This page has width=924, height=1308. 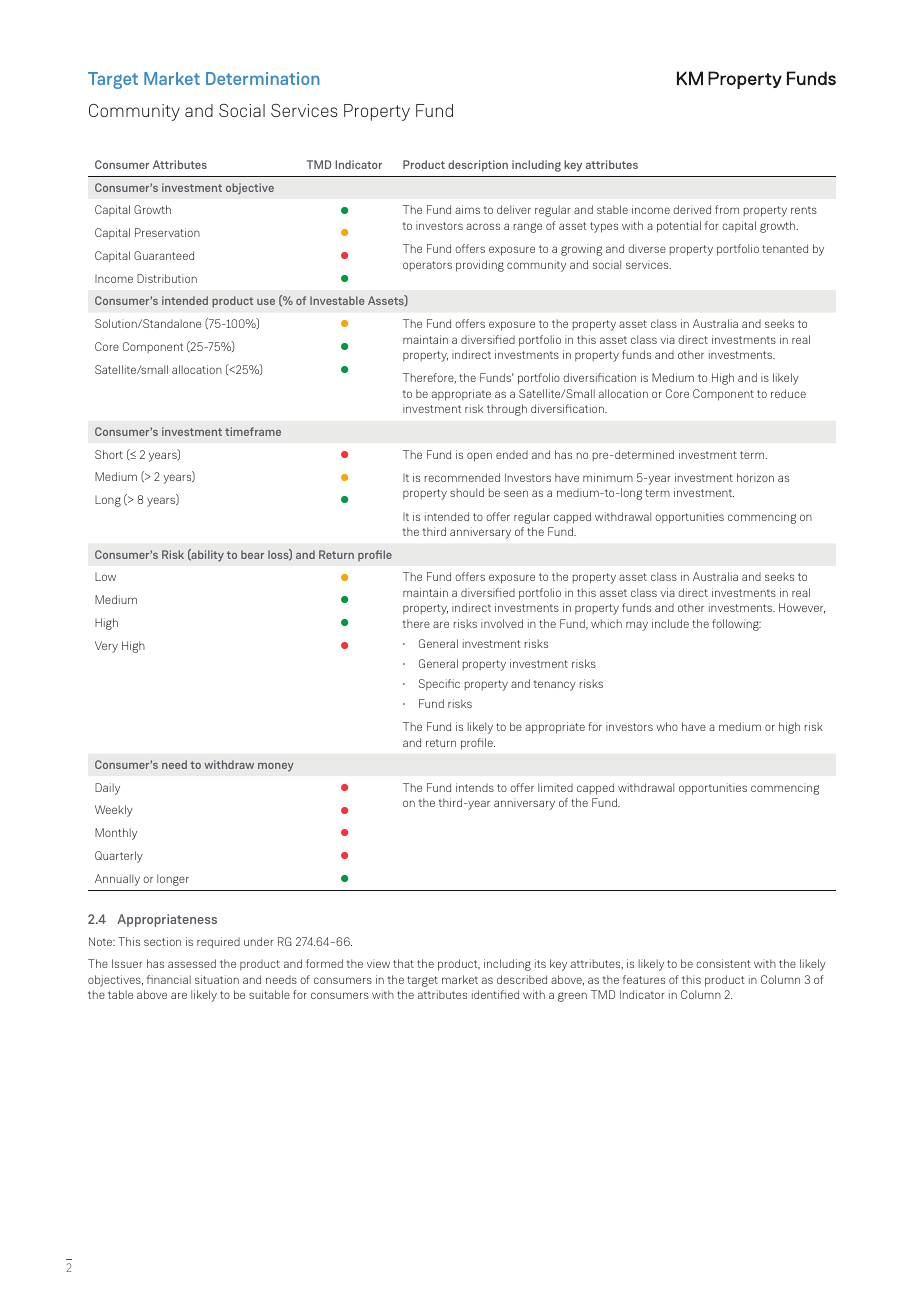 What do you see at coordinates (727, 209) in the page?
I see `from` at bounding box center [727, 209].
